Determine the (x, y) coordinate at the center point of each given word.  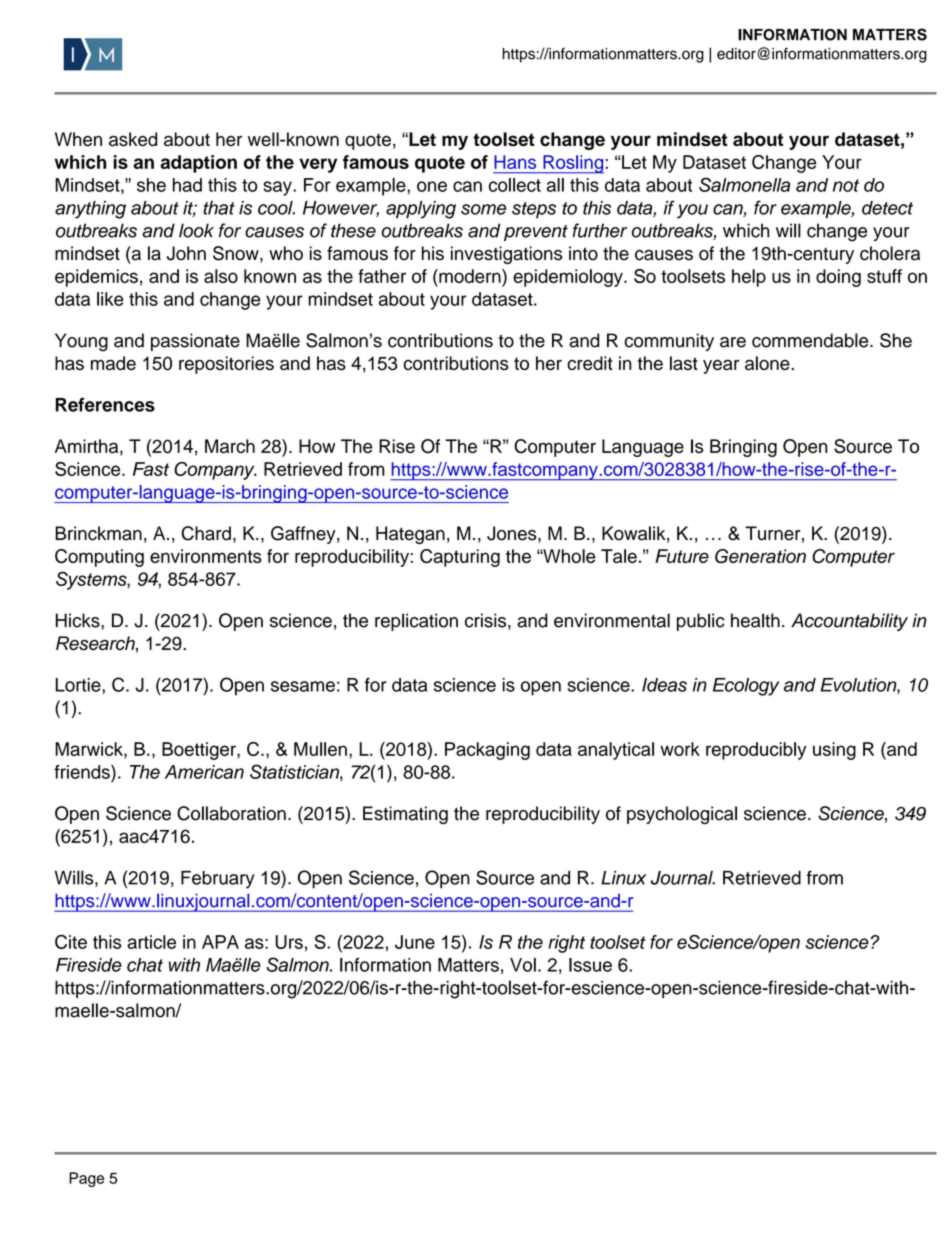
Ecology (746, 687)
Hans (515, 162)
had (187, 185)
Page (86, 1179)
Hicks (79, 620)
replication (416, 622)
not (846, 185)
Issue (590, 965)
